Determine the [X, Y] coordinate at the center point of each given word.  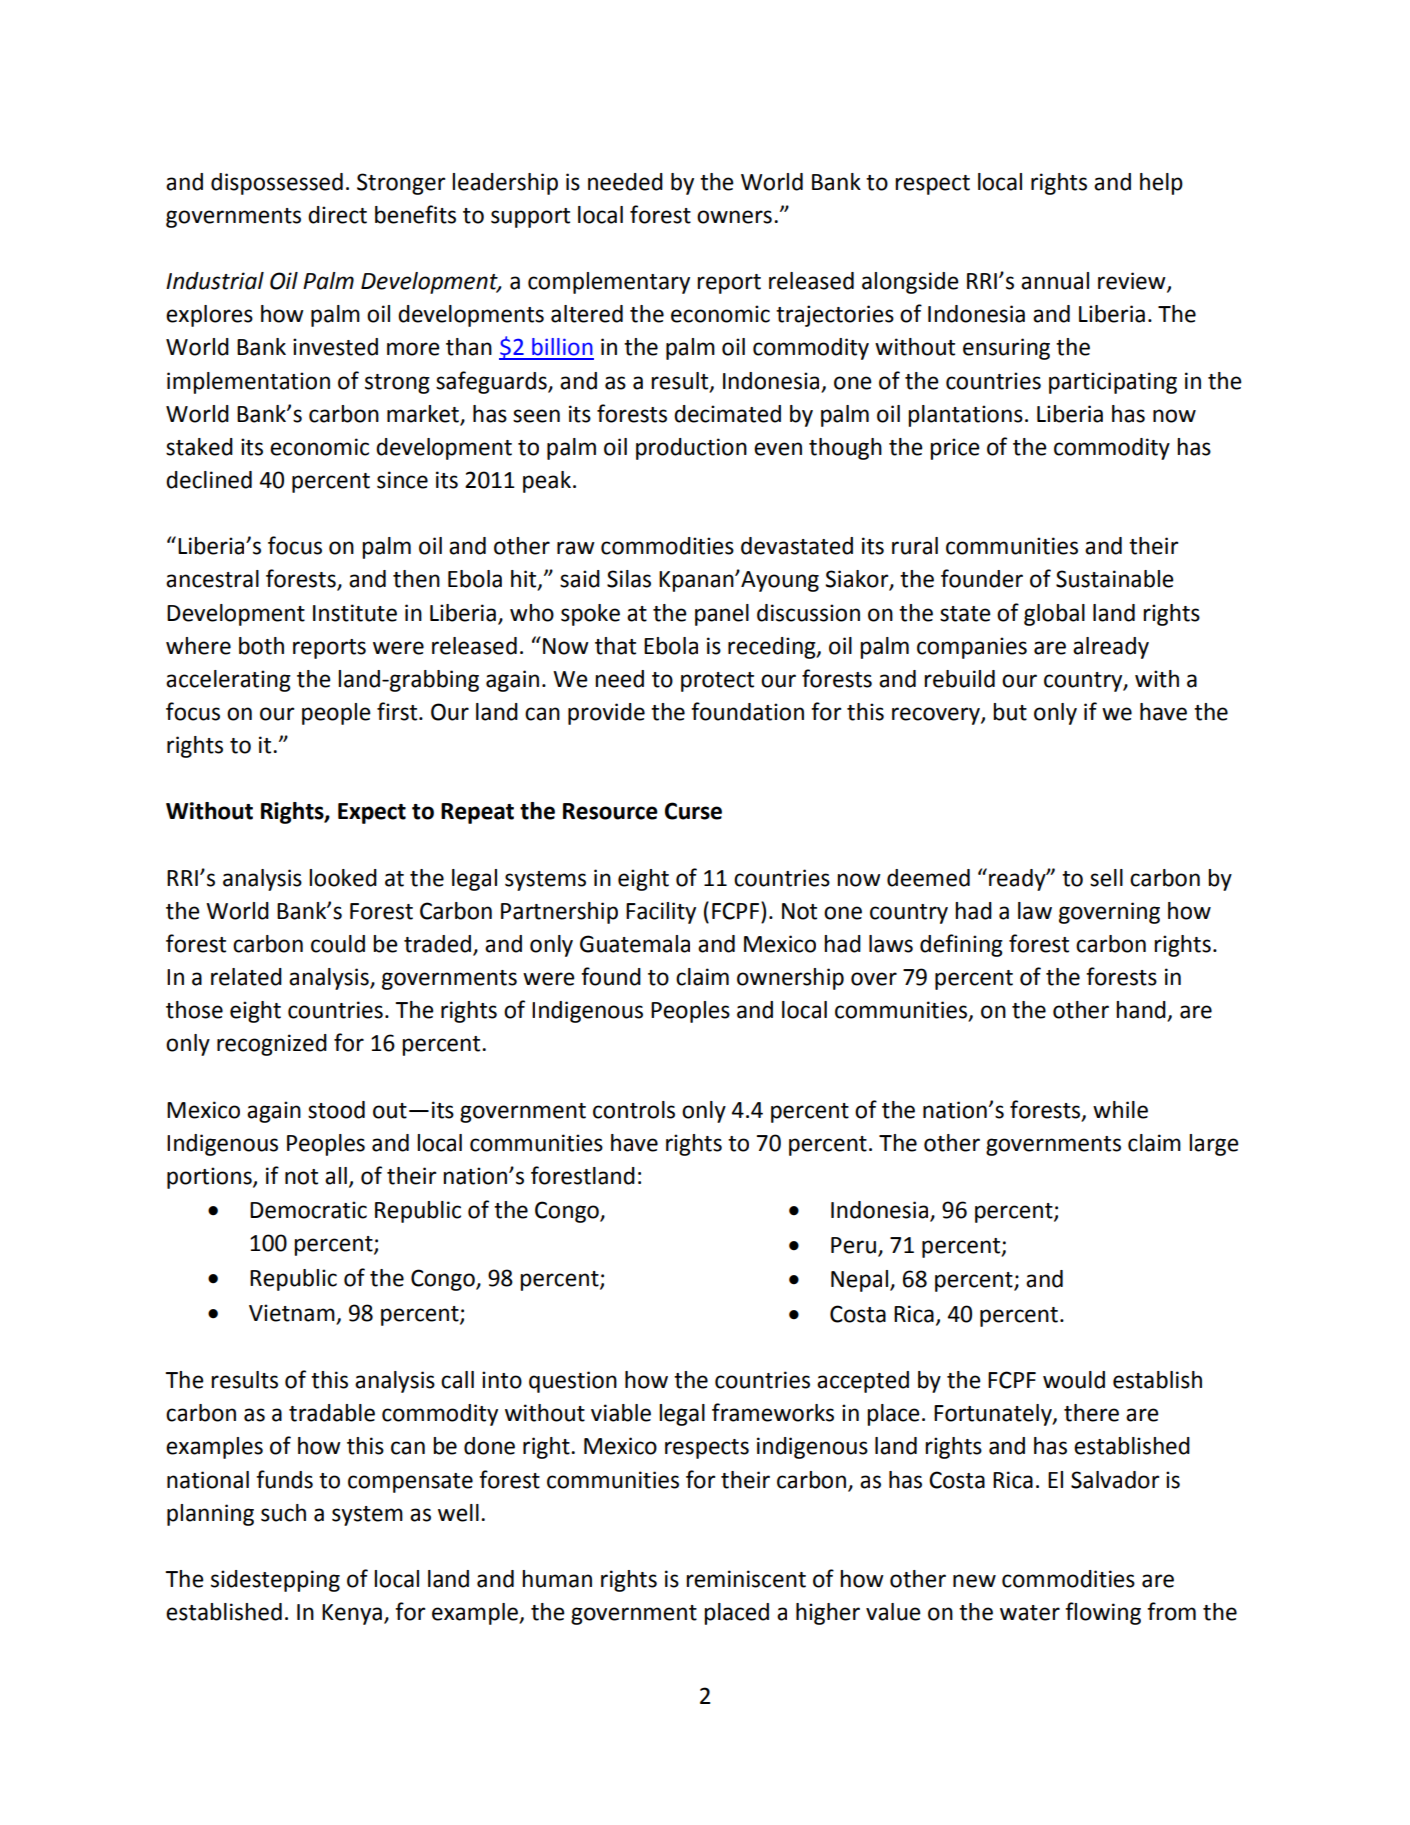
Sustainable [1115, 579]
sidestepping [275, 1581]
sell [1106, 878]
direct [337, 215]
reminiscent [746, 1579]
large [1214, 1145]
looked [343, 878]
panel [722, 615]
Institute [355, 613]
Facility [661, 913]
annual [1055, 281]
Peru [853, 1245]
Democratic [308, 1210]
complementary [609, 283]
